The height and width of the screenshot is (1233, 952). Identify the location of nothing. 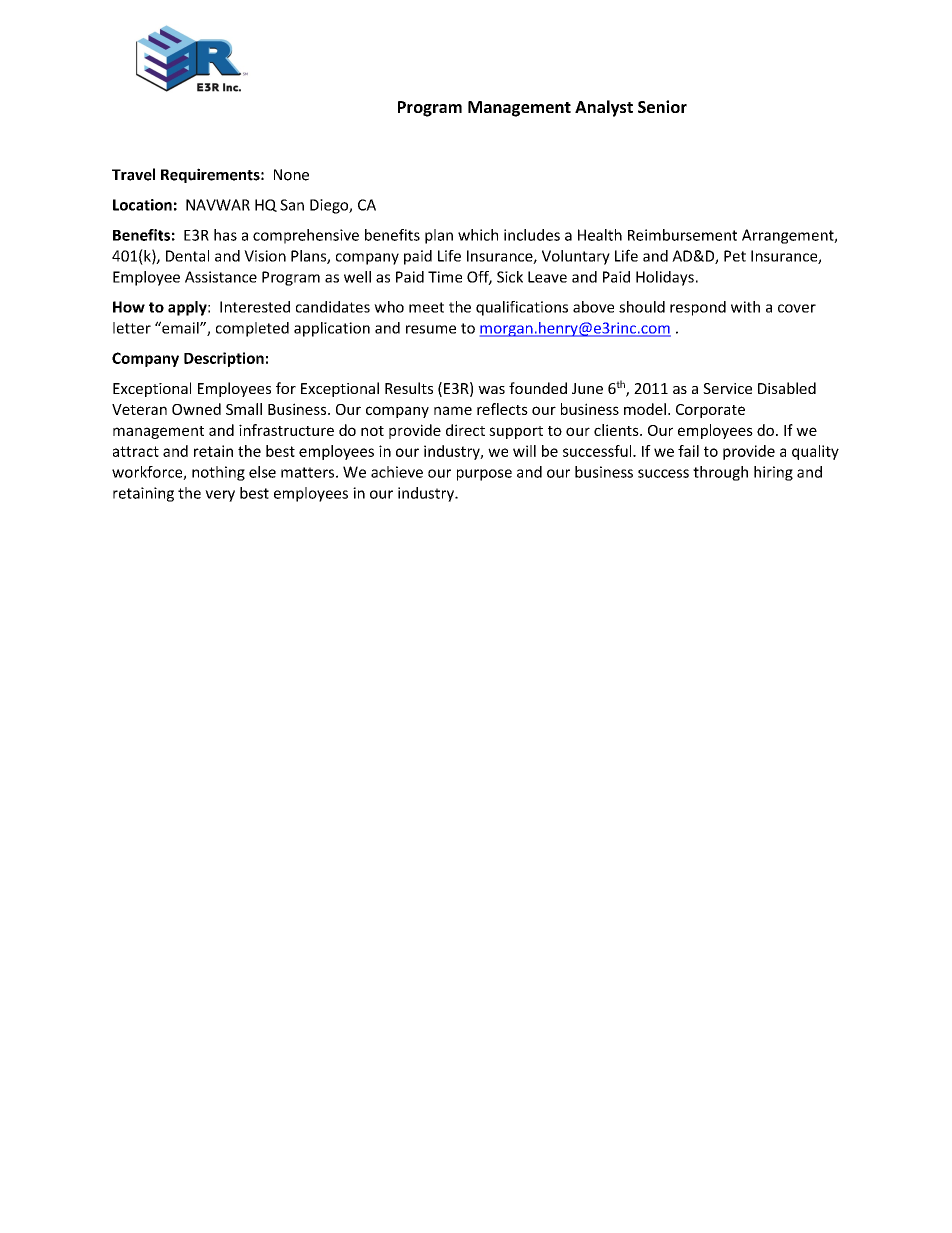
(218, 473).
